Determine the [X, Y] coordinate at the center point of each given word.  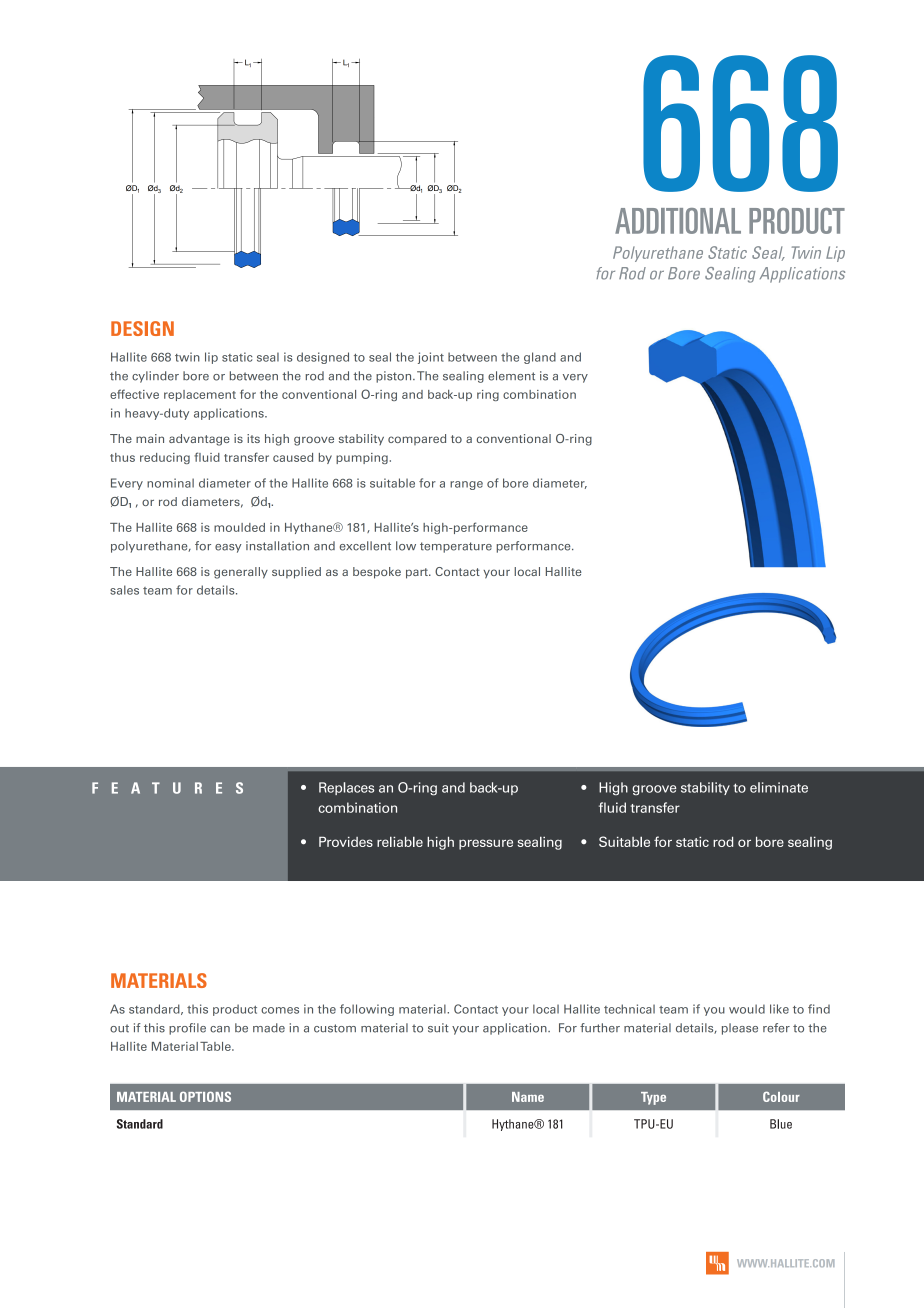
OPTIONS [205, 1096]
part [418, 573]
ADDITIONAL [678, 221]
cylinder [155, 377]
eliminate [779, 787]
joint [431, 358]
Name [528, 1097]
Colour [781, 1096]
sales [124, 590]
